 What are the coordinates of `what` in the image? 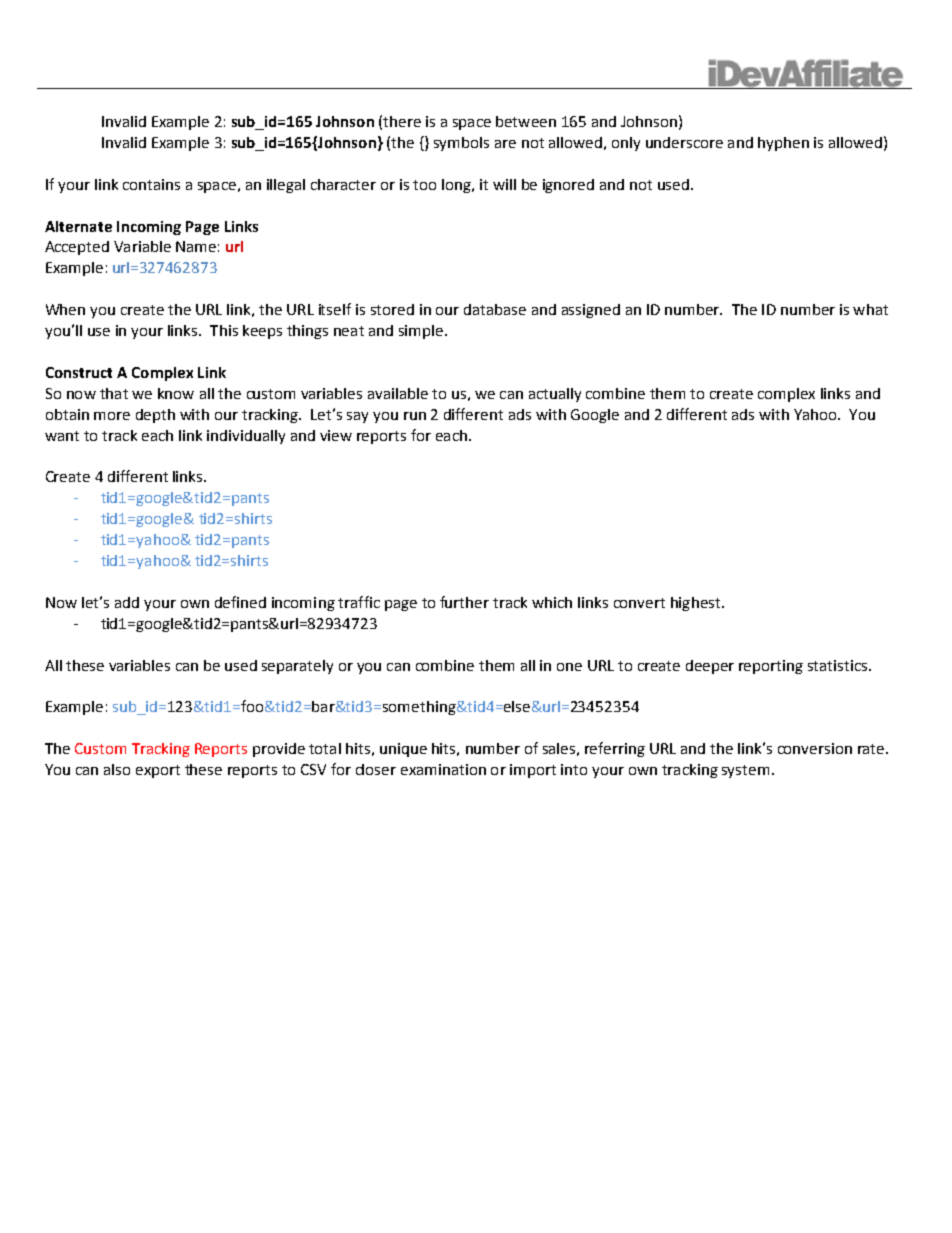 It's located at (870, 309).
